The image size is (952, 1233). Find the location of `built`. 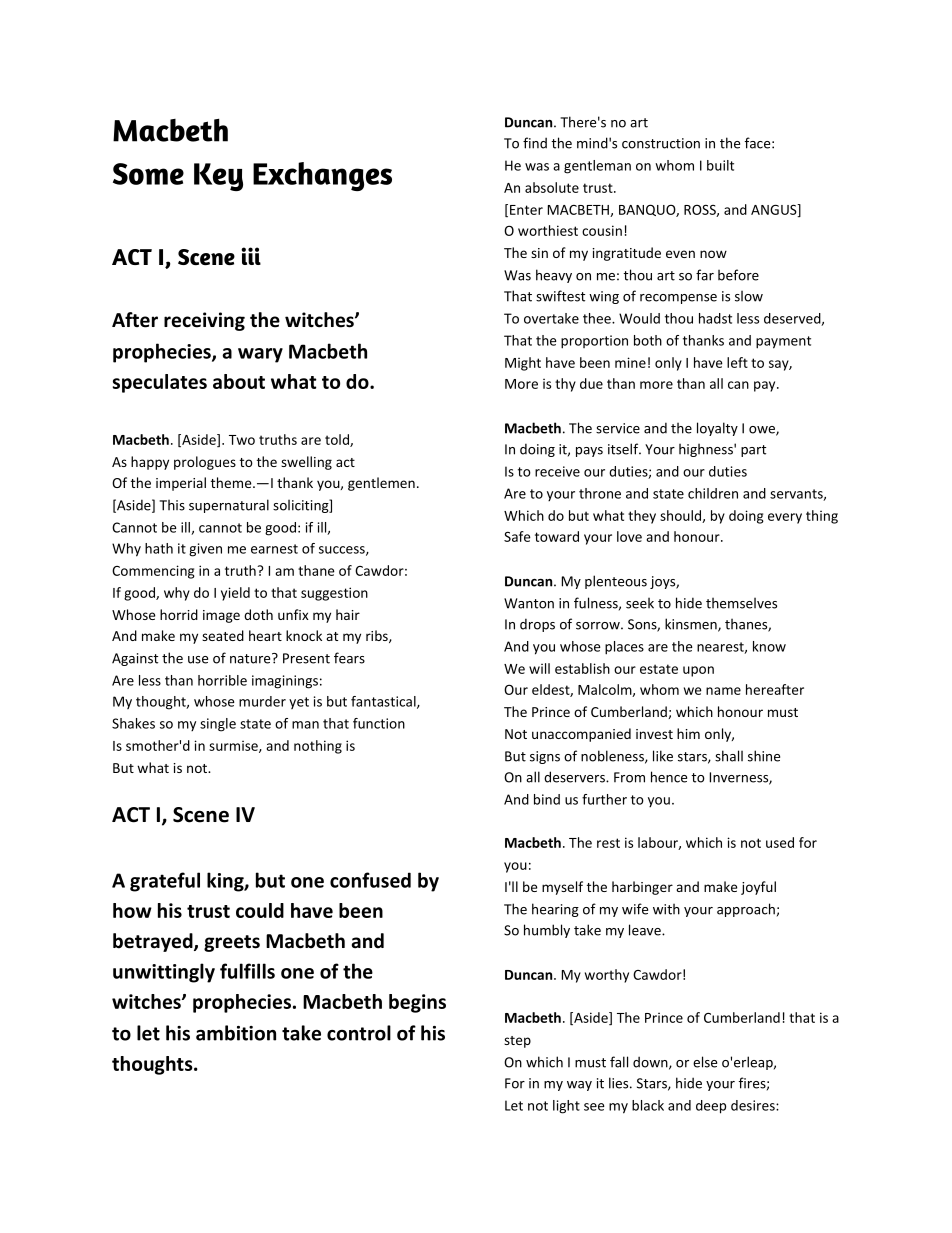

built is located at coordinates (720, 165).
